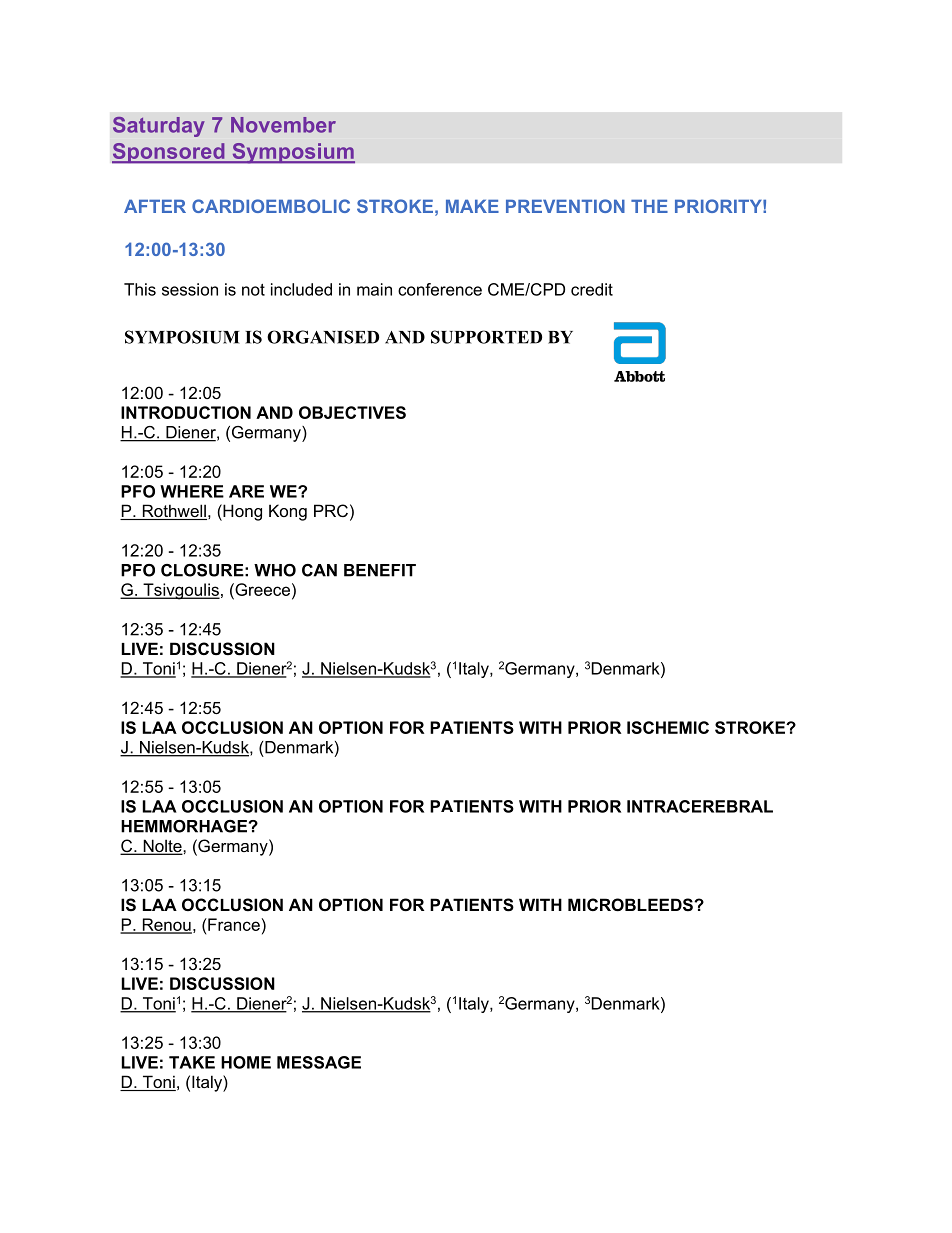 The image size is (952, 1233). I want to click on WHO, so click(275, 570).
